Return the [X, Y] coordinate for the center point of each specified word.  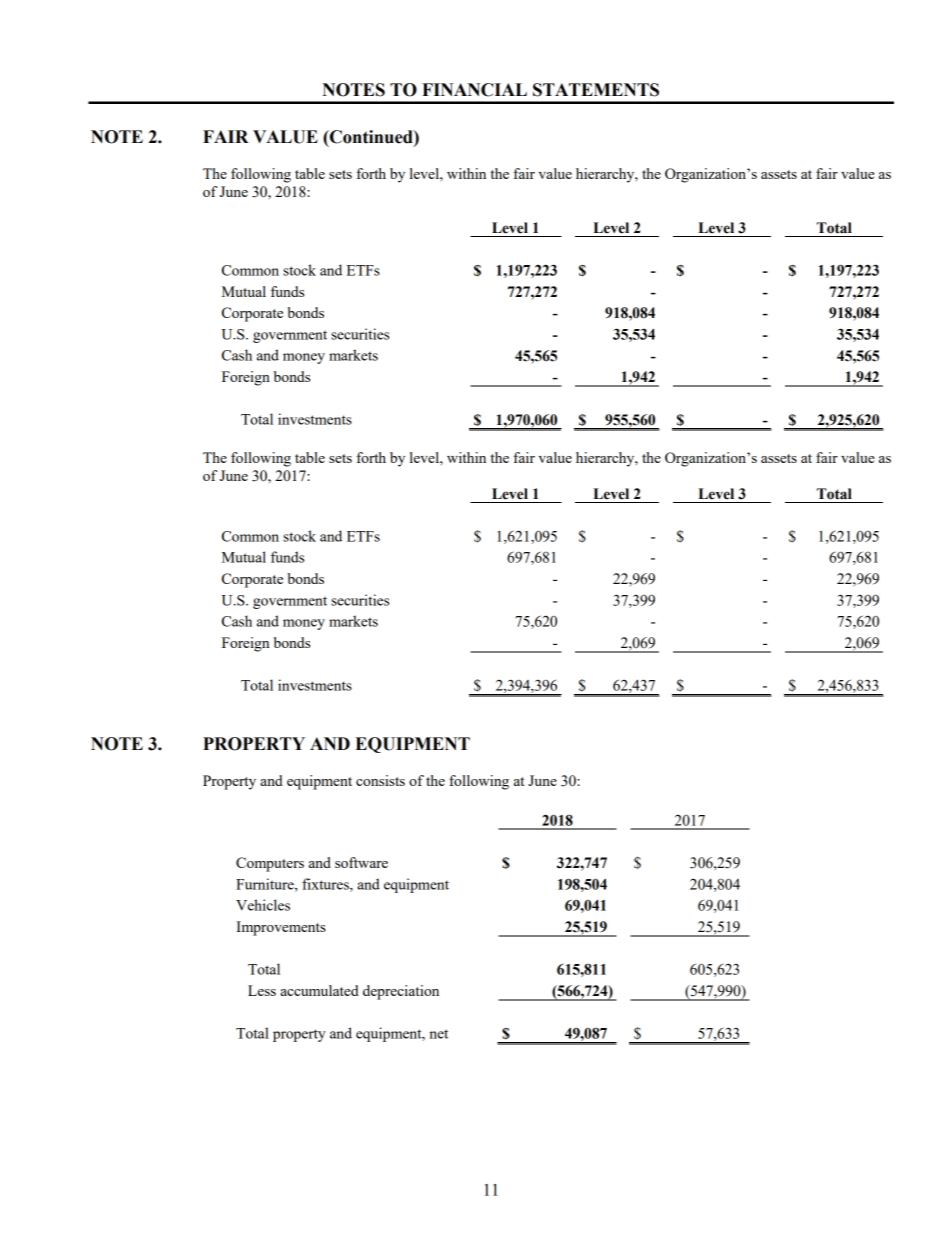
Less [262, 990]
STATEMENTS [596, 90]
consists [380, 780]
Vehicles [263, 905]
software [361, 862]
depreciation [401, 992]
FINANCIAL [474, 90]
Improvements [281, 928]
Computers [270, 864]
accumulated [319, 990]
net [439, 1034]
